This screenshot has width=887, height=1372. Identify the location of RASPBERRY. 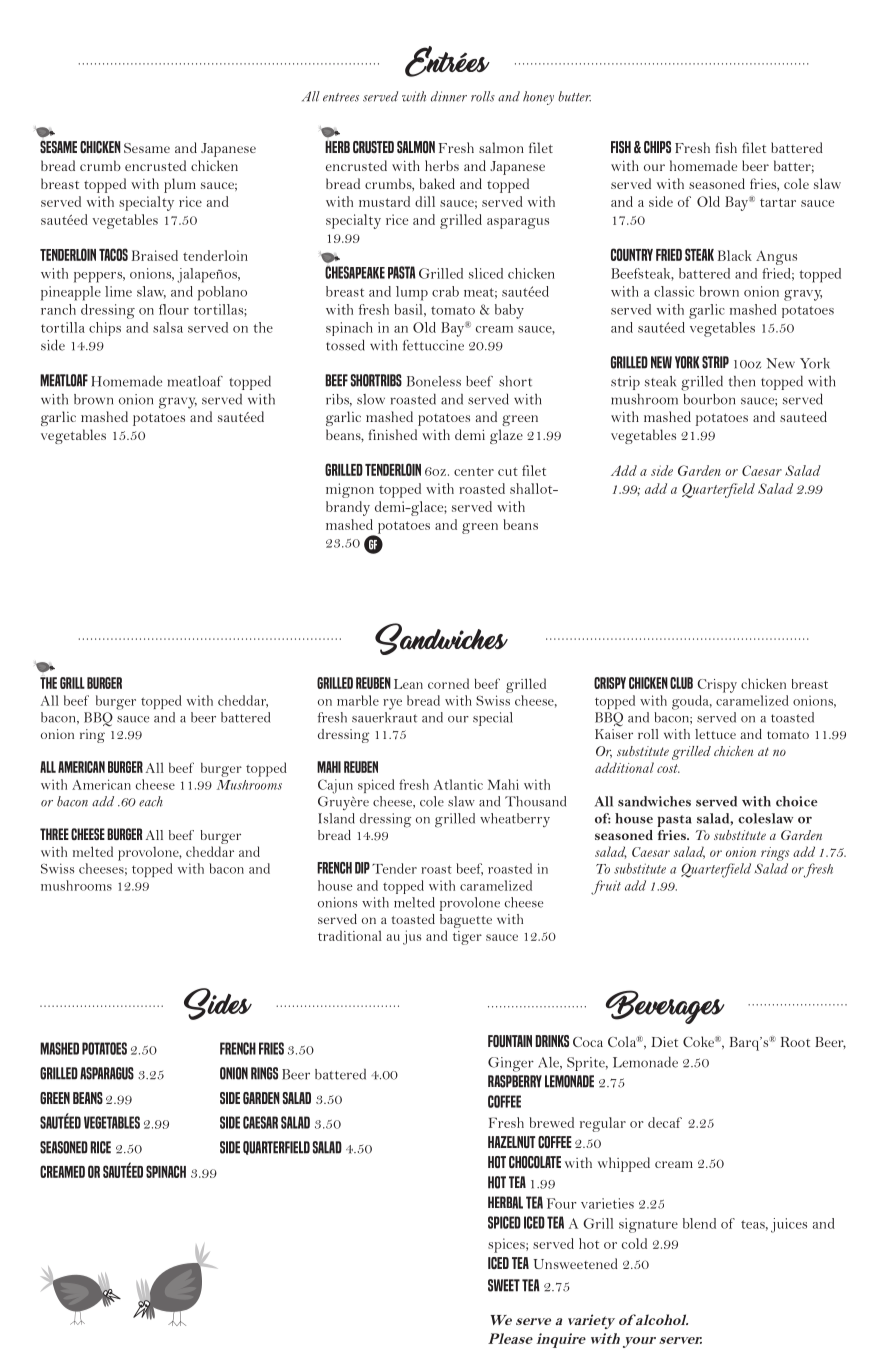
(515, 1081).
